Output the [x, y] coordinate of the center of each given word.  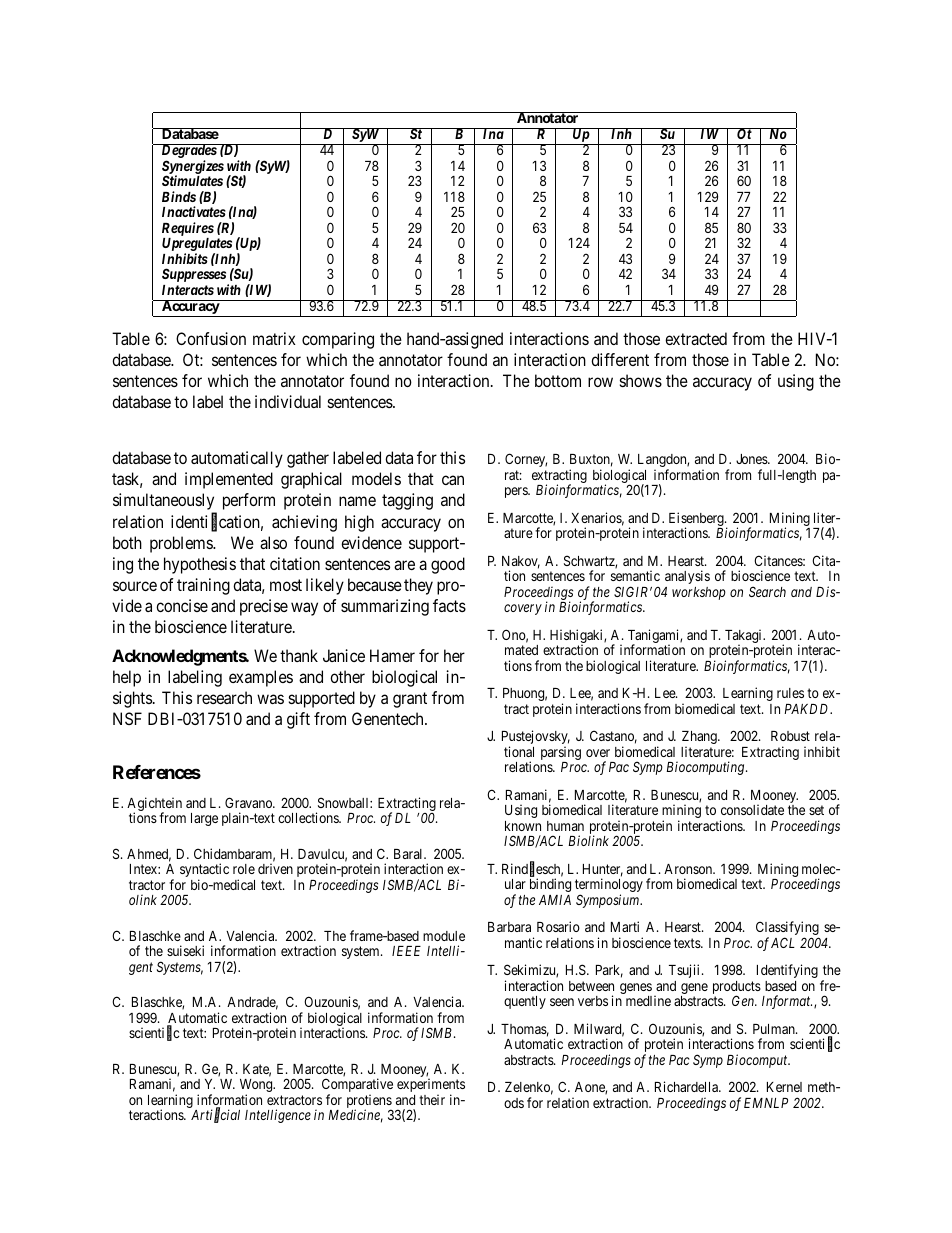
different [620, 359]
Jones [752, 459]
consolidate [752, 809]
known [523, 826]
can [453, 480]
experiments [431, 1086]
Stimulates [192, 180]
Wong [257, 1087]
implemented [229, 480]
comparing [338, 340]
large [204, 819]
